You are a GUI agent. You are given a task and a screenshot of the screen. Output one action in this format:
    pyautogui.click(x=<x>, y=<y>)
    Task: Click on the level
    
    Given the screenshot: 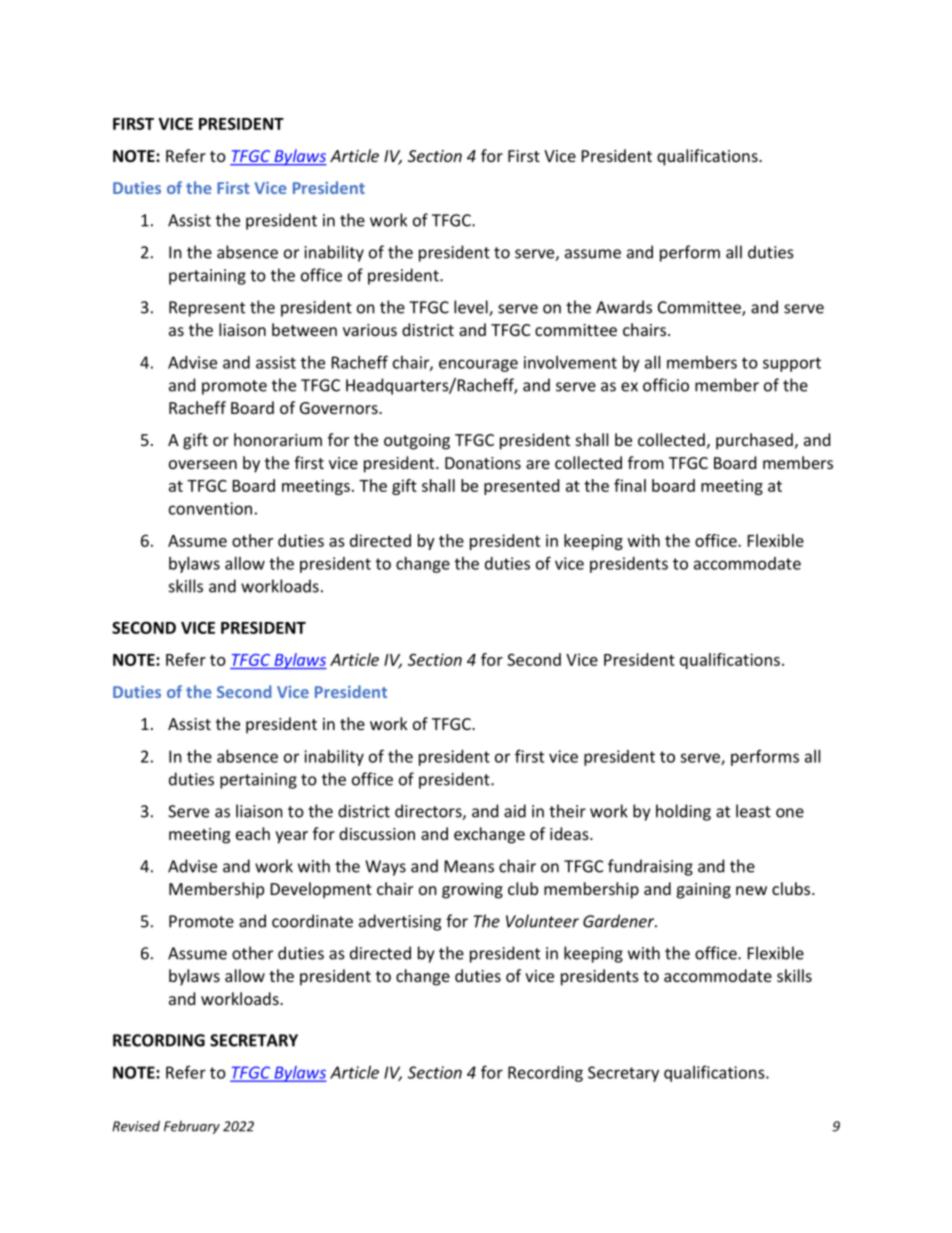 What is the action you would take?
    pyautogui.click(x=472, y=308)
